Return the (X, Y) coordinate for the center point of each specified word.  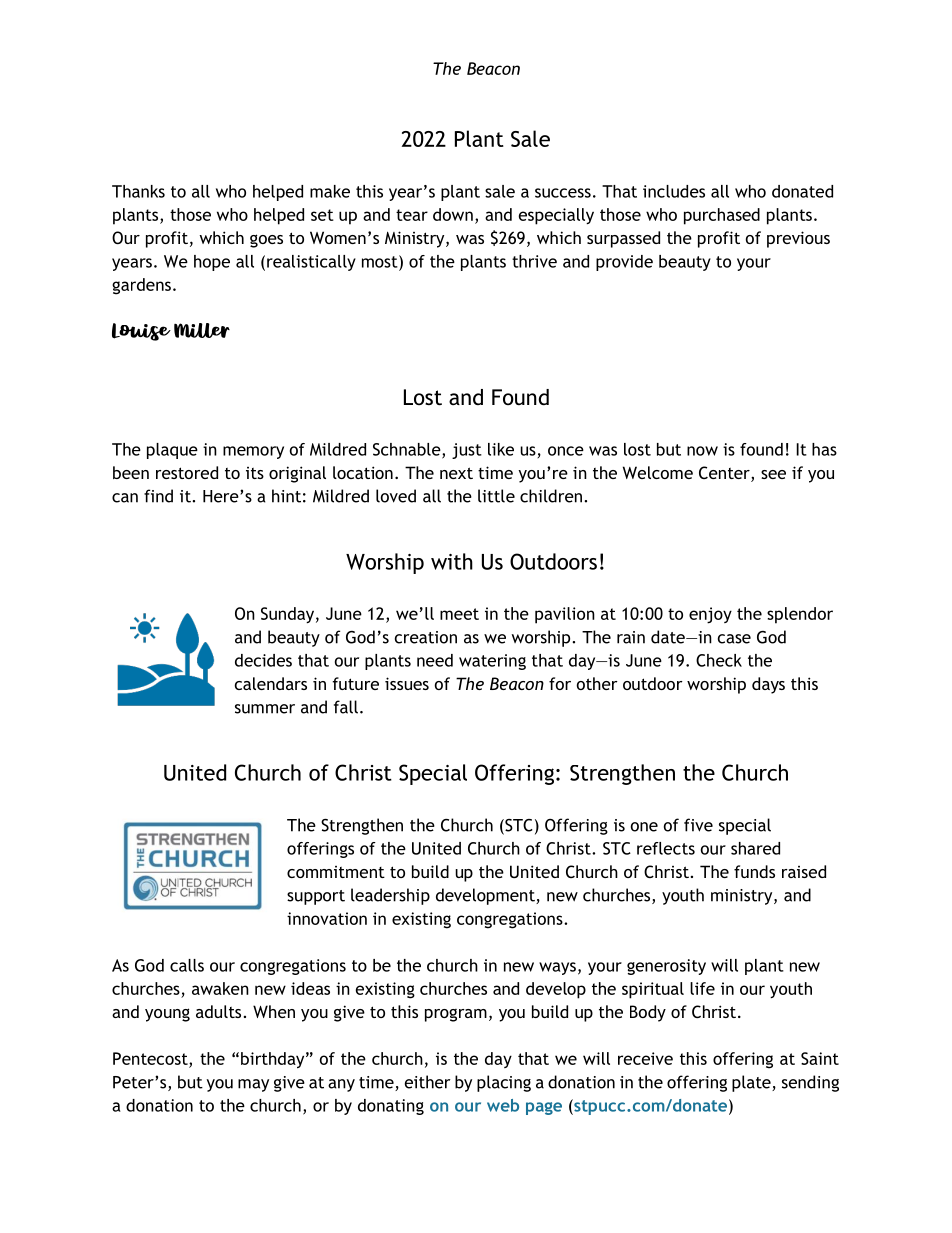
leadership (390, 896)
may (253, 1085)
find (158, 496)
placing (504, 1083)
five (698, 825)
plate (752, 1083)
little (496, 496)
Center (725, 474)
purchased (722, 216)
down (453, 214)
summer (265, 709)
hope (212, 263)
